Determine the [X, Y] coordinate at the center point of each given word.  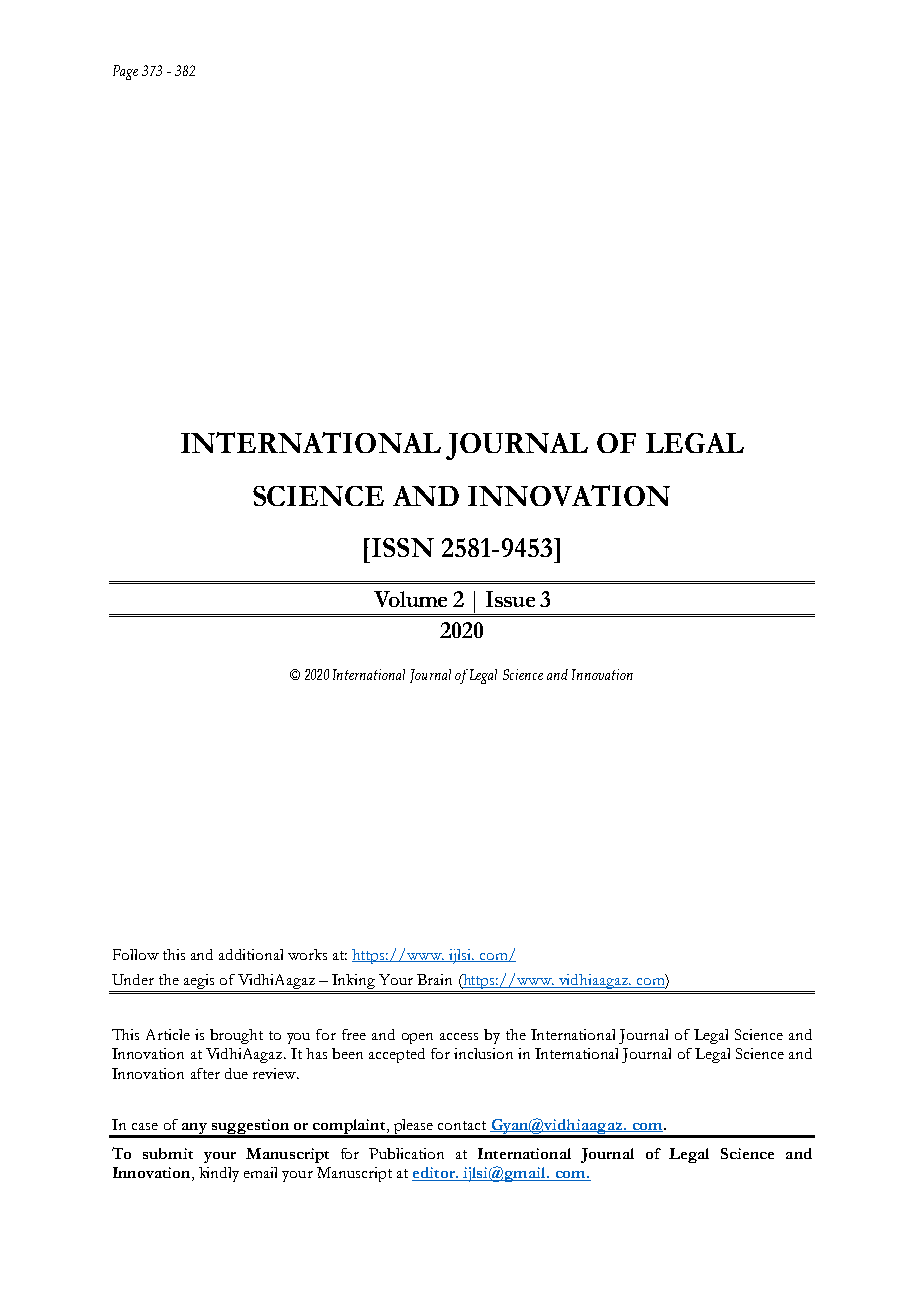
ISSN [403, 547]
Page [125, 72]
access [459, 1036]
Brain [434, 979]
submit [168, 1153]
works [307, 954]
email [260, 1172]
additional [251, 954]
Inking [354, 983]
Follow [136, 954]
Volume [410, 599]
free [354, 1034]
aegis [199, 983]
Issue [510, 599]
